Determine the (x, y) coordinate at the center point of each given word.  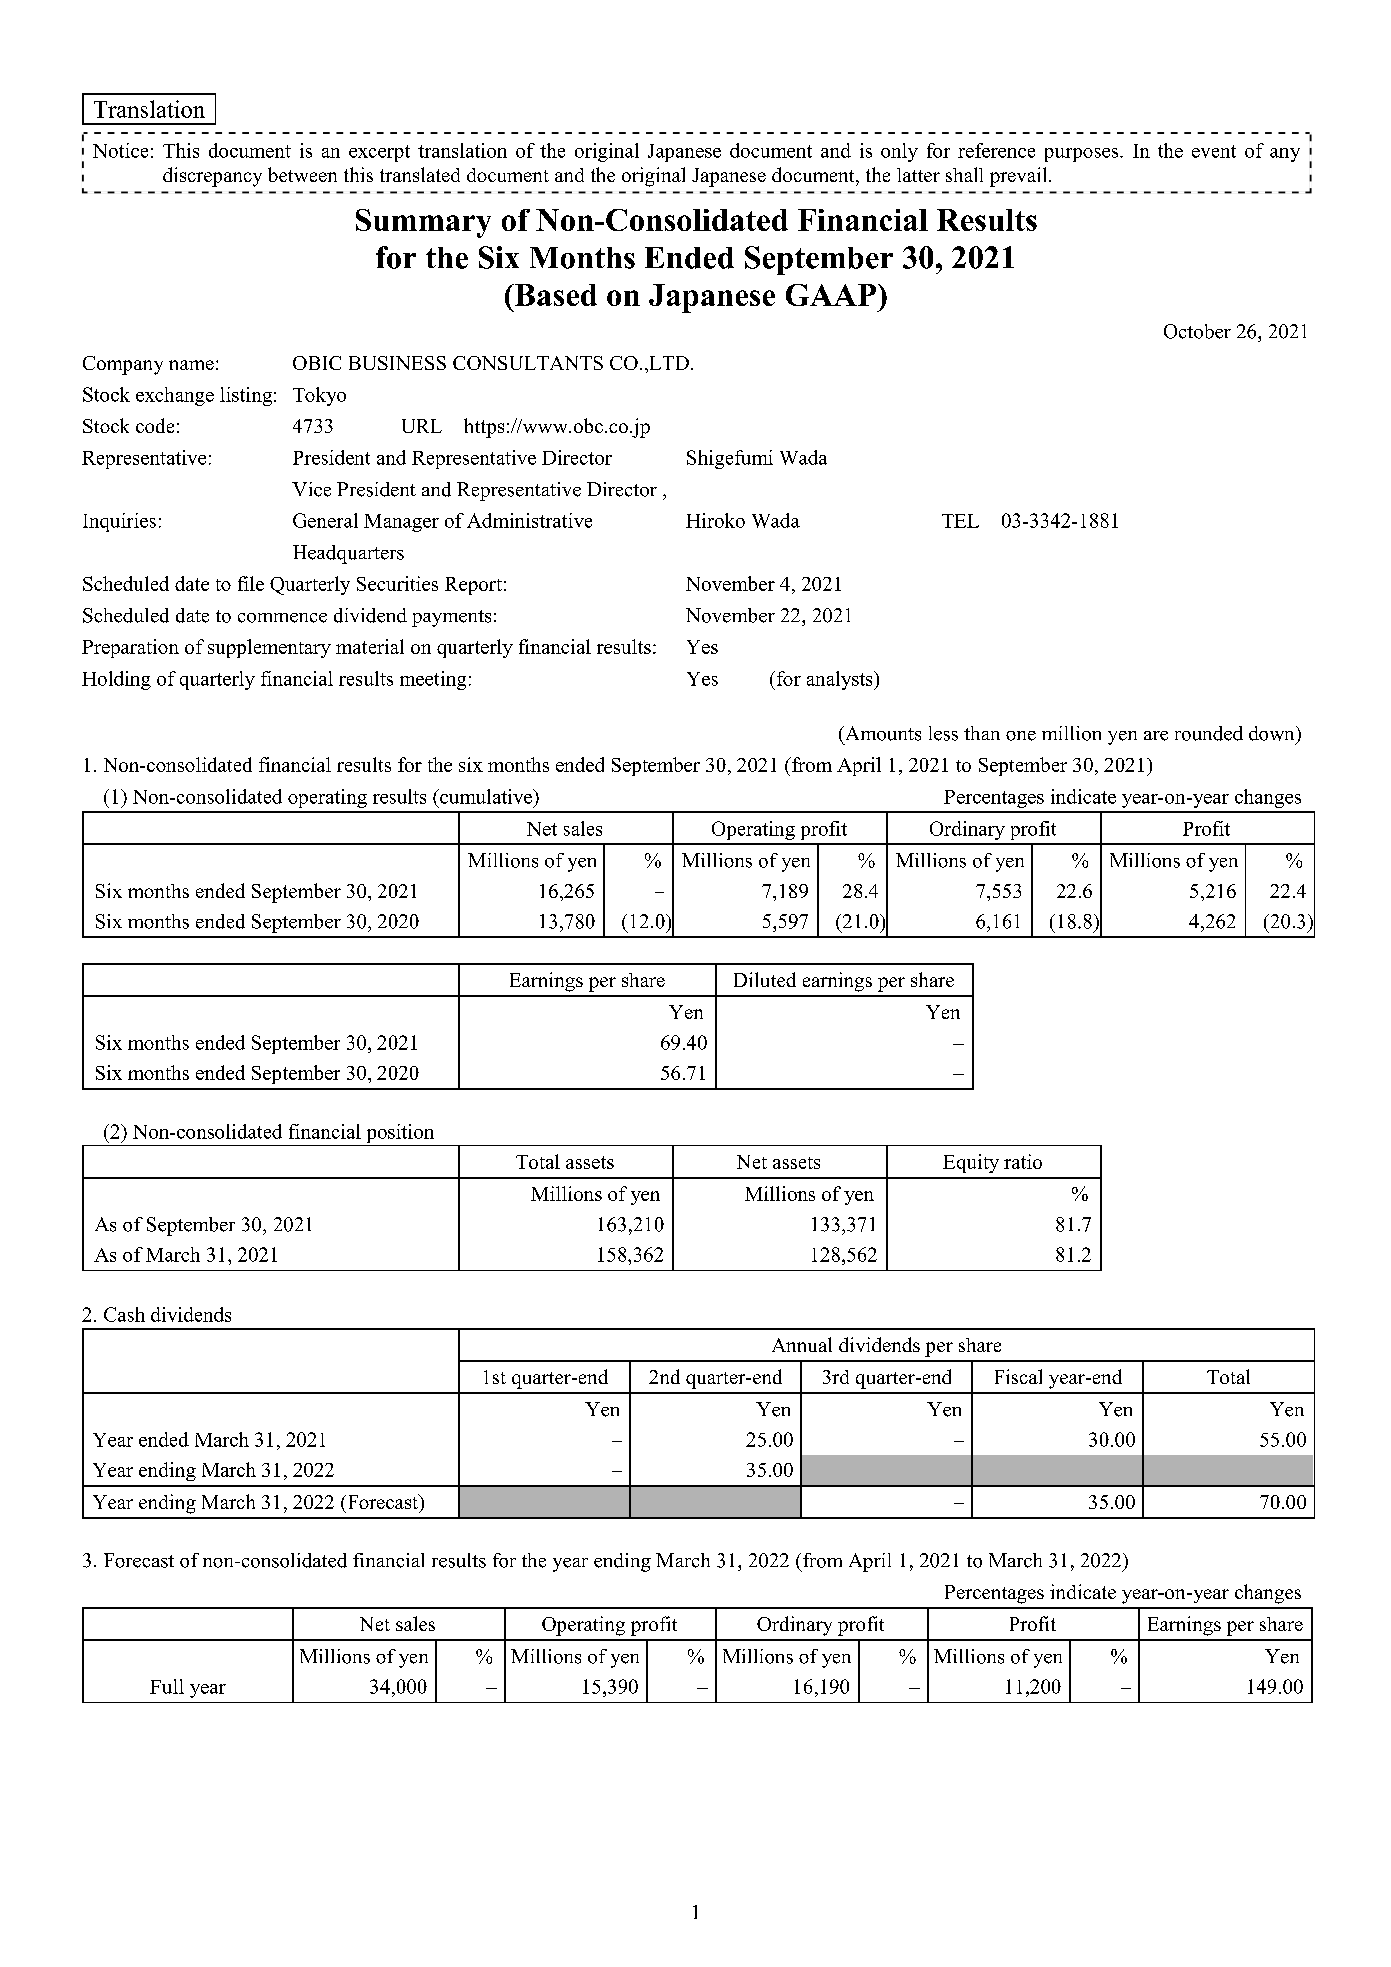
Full (167, 1686)
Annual (802, 1344)
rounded (1209, 733)
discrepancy (212, 177)
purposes (1083, 155)
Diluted (765, 979)
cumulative (486, 796)
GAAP (832, 295)
